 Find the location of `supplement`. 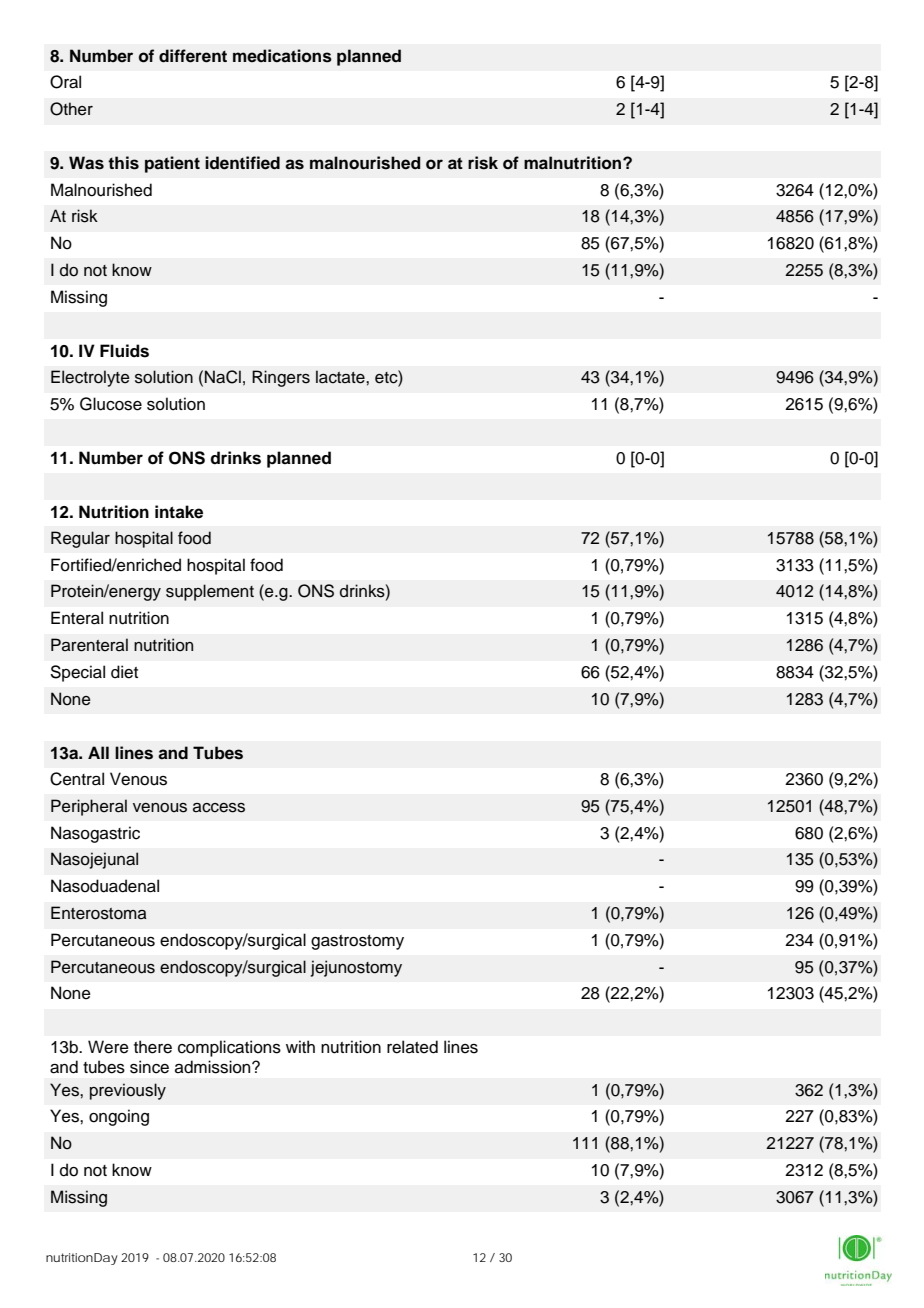

supplement is located at coordinates (210, 592).
